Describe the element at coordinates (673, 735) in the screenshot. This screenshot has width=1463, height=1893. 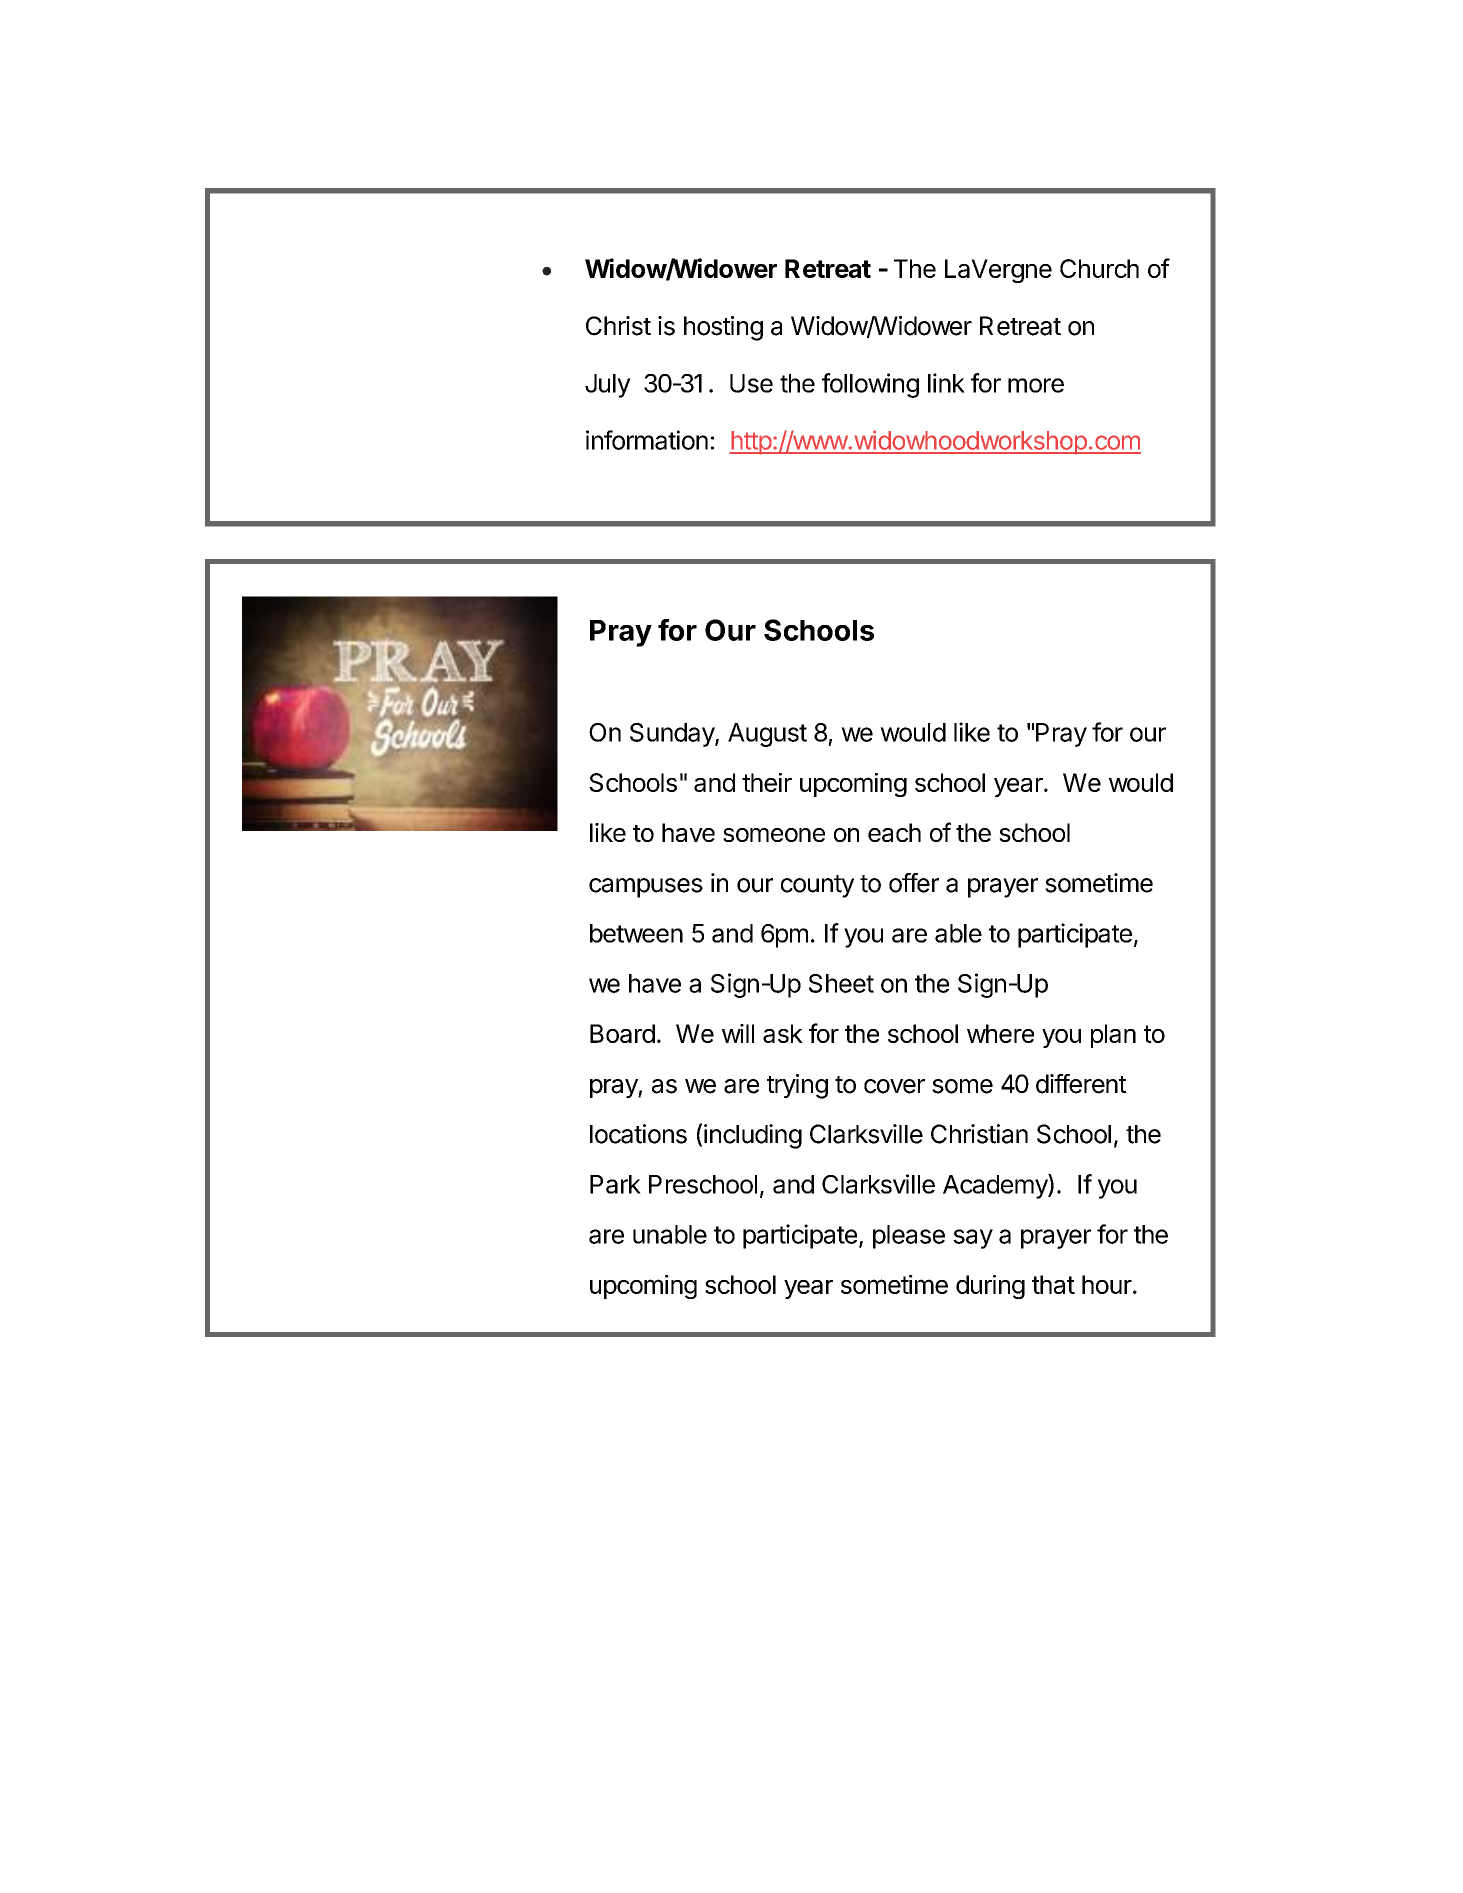
I see `Sunday` at that location.
